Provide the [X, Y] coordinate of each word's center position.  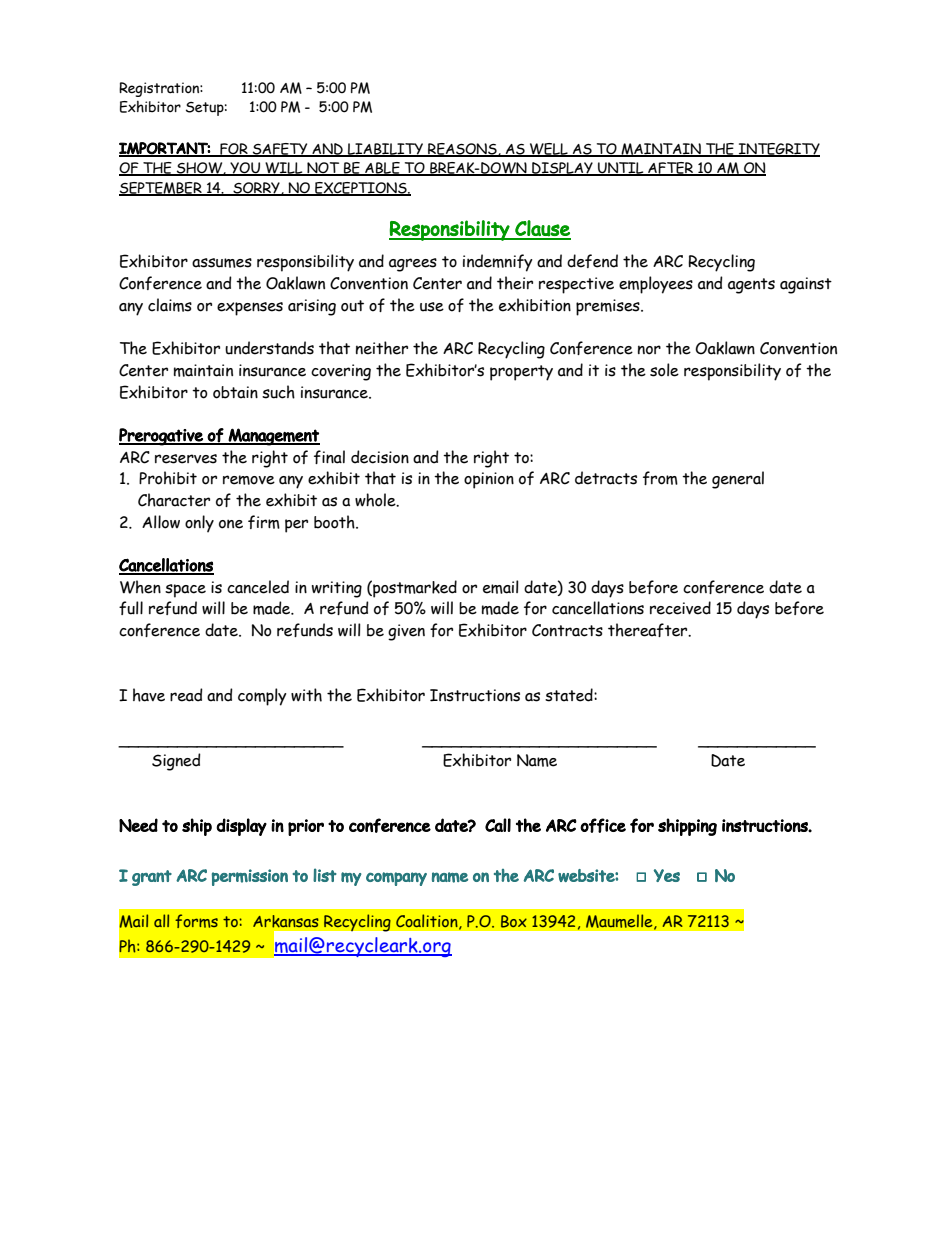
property [521, 373]
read [186, 695]
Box [514, 921]
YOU [245, 169]
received [680, 608]
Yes [667, 875]
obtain [235, 392]
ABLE [382, 169]
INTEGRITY [778, 150]
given [406, 632]
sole [664, 370]
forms [196, 921]
